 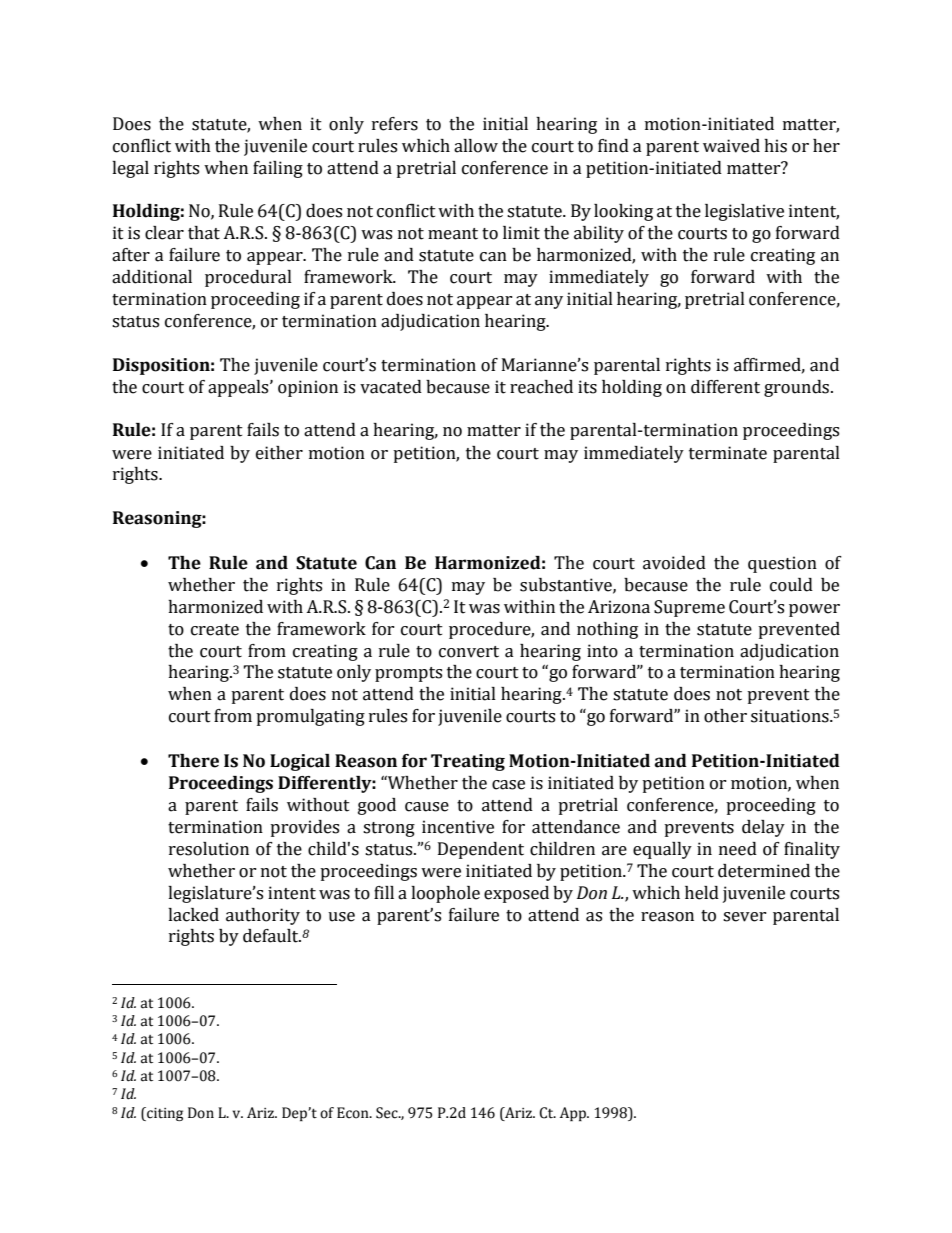 What do you see at coordinates (278, 169) in the document?
I see `failing` at bounding box center [278, 169].
